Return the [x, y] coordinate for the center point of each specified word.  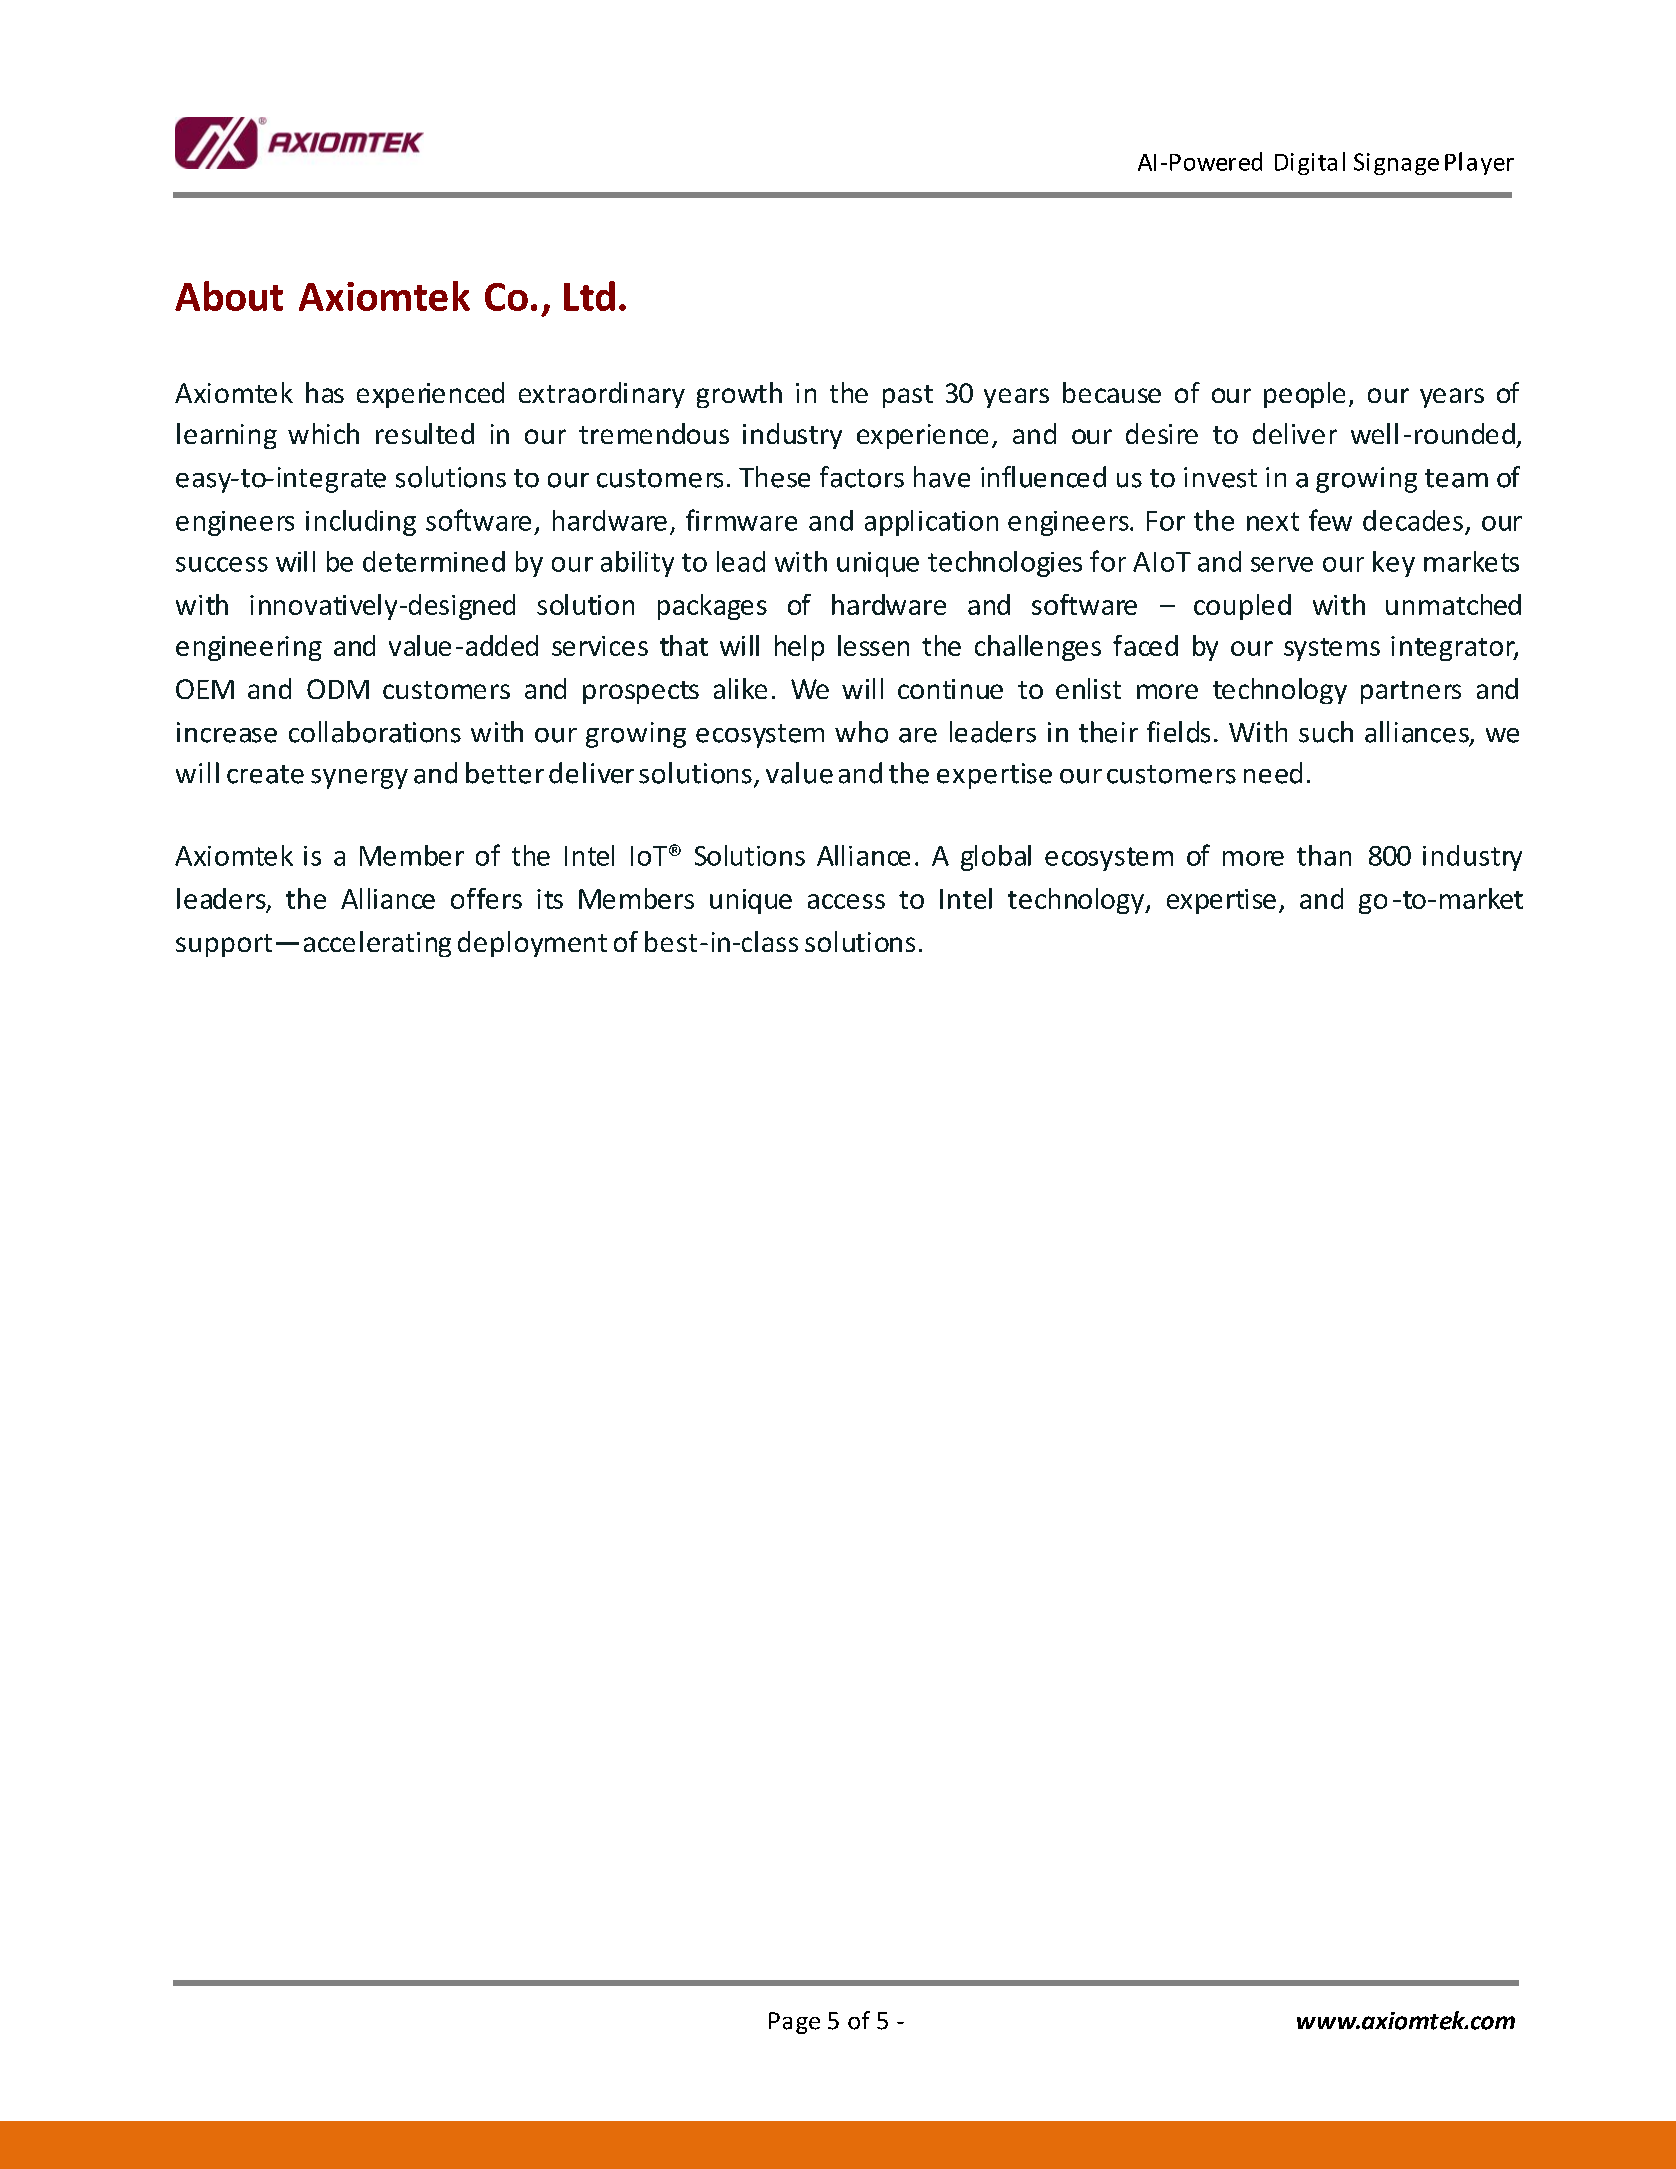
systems [1332, 649]
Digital [1310, 163]
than [1324, 855]
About [229, 296]
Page [794, 2023]
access [846, 901]
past [908, 396]
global [996, 858]
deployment [532, 944]
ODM [338, 689]
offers [486, 898]
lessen [873, 645]
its [550, 899]
